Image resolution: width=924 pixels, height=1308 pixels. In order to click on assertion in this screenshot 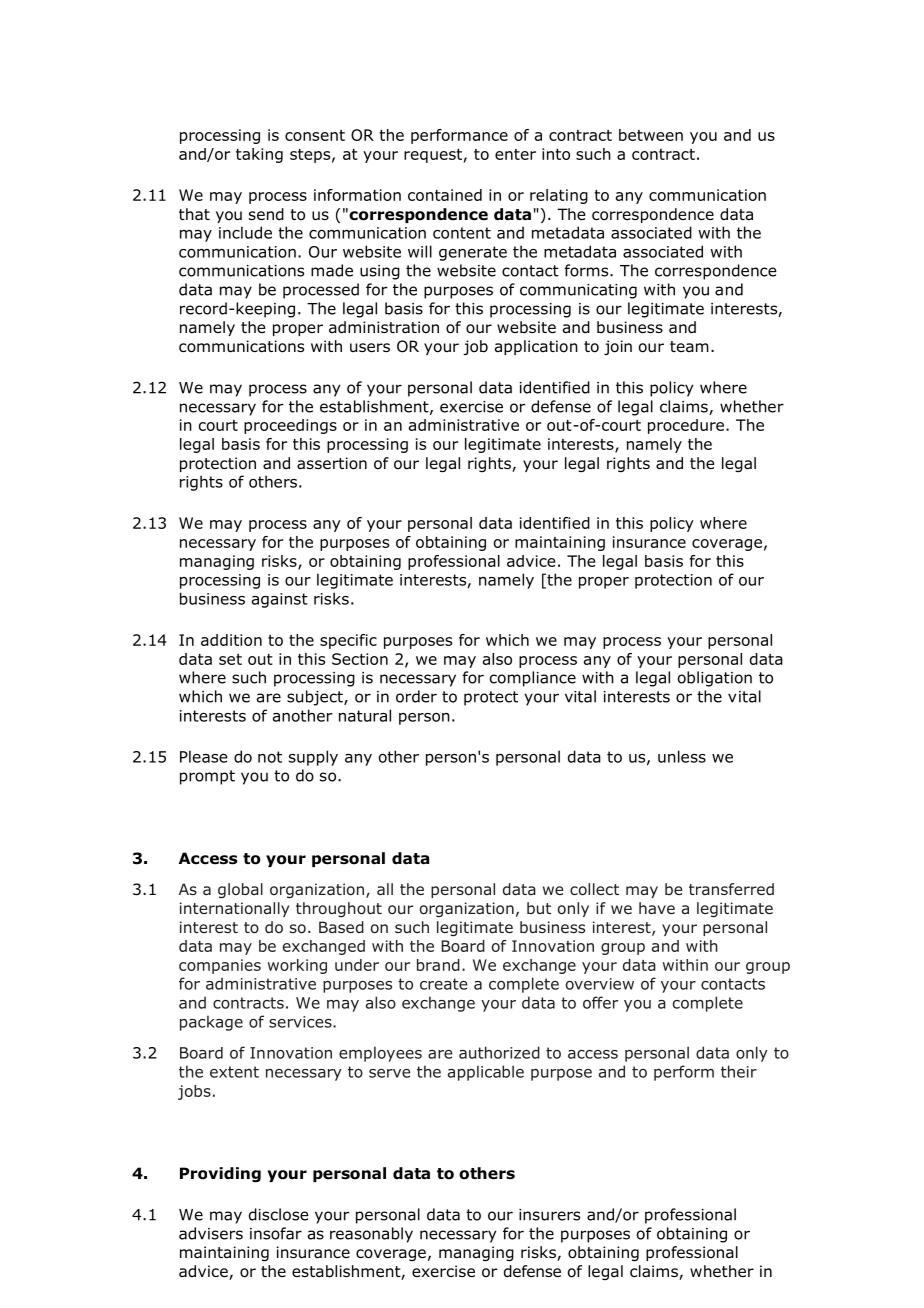, I will do `click(332, 463)`.
